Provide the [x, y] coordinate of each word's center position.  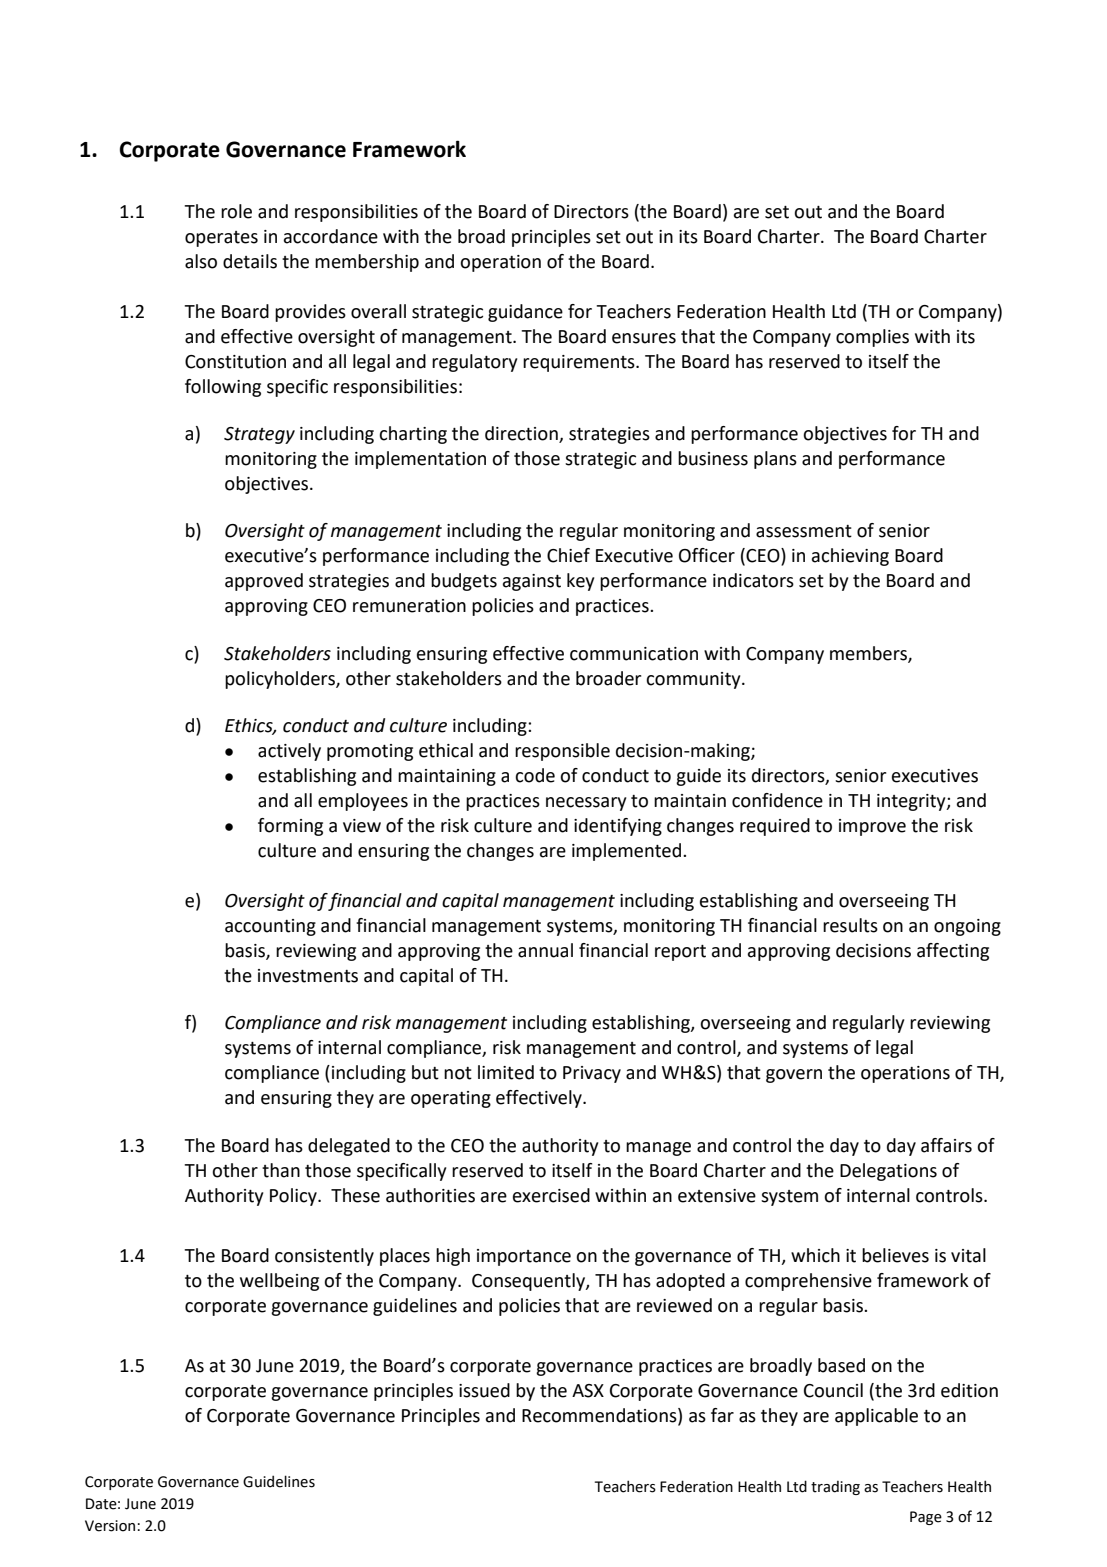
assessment [804, 531]
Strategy [259, 435]
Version [110, 1526]
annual [545, 950]
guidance [525, 313]
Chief [568, 555]
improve [872, 827]
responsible [562, 752]
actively [289, 752]
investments [308, 976]
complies [872, 338]
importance [524, 1257]
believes [895, 1255]
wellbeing [279, 1282]
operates [221, 239]
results [850, 925]
